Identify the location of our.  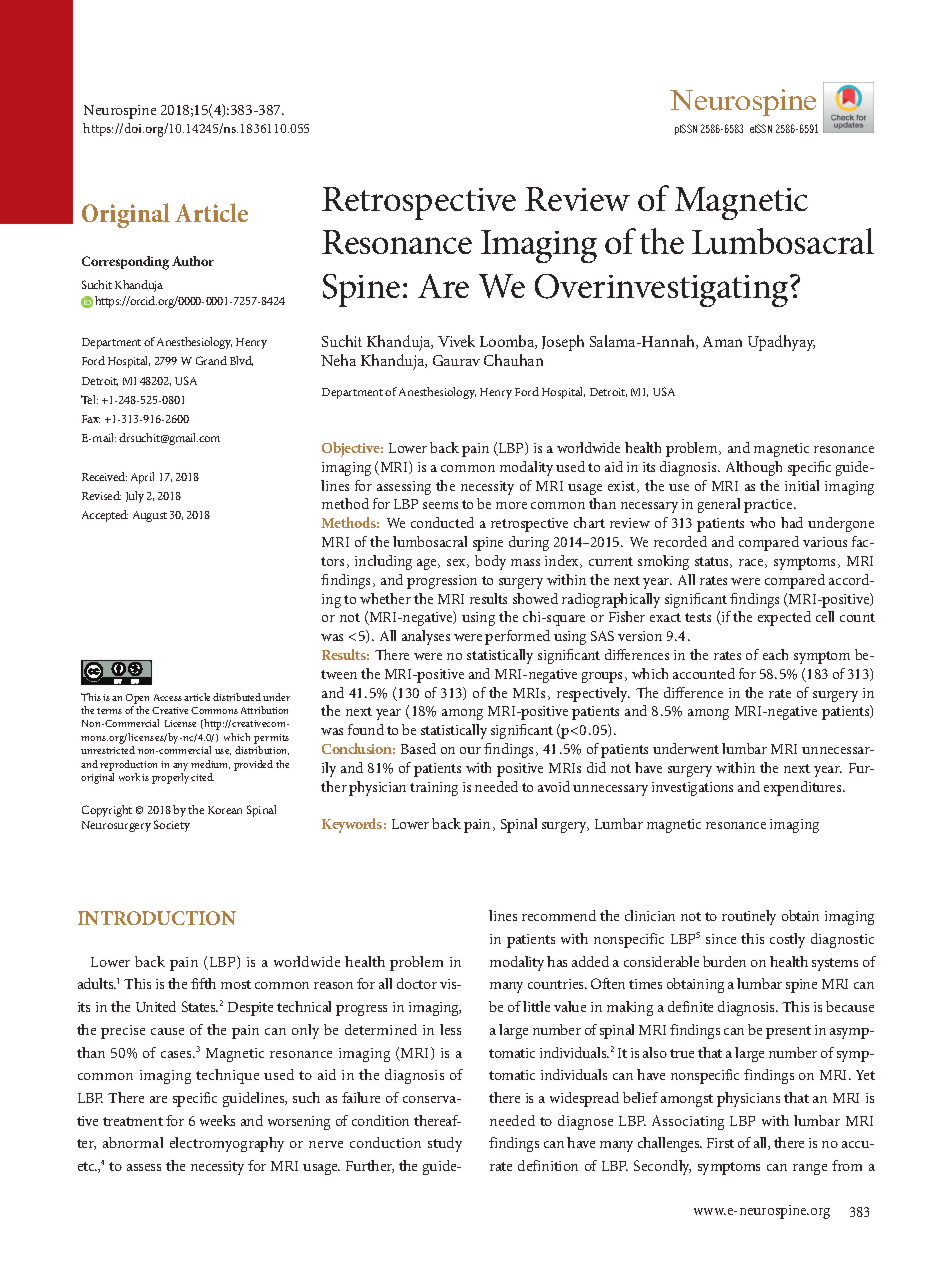
(470, 750).
